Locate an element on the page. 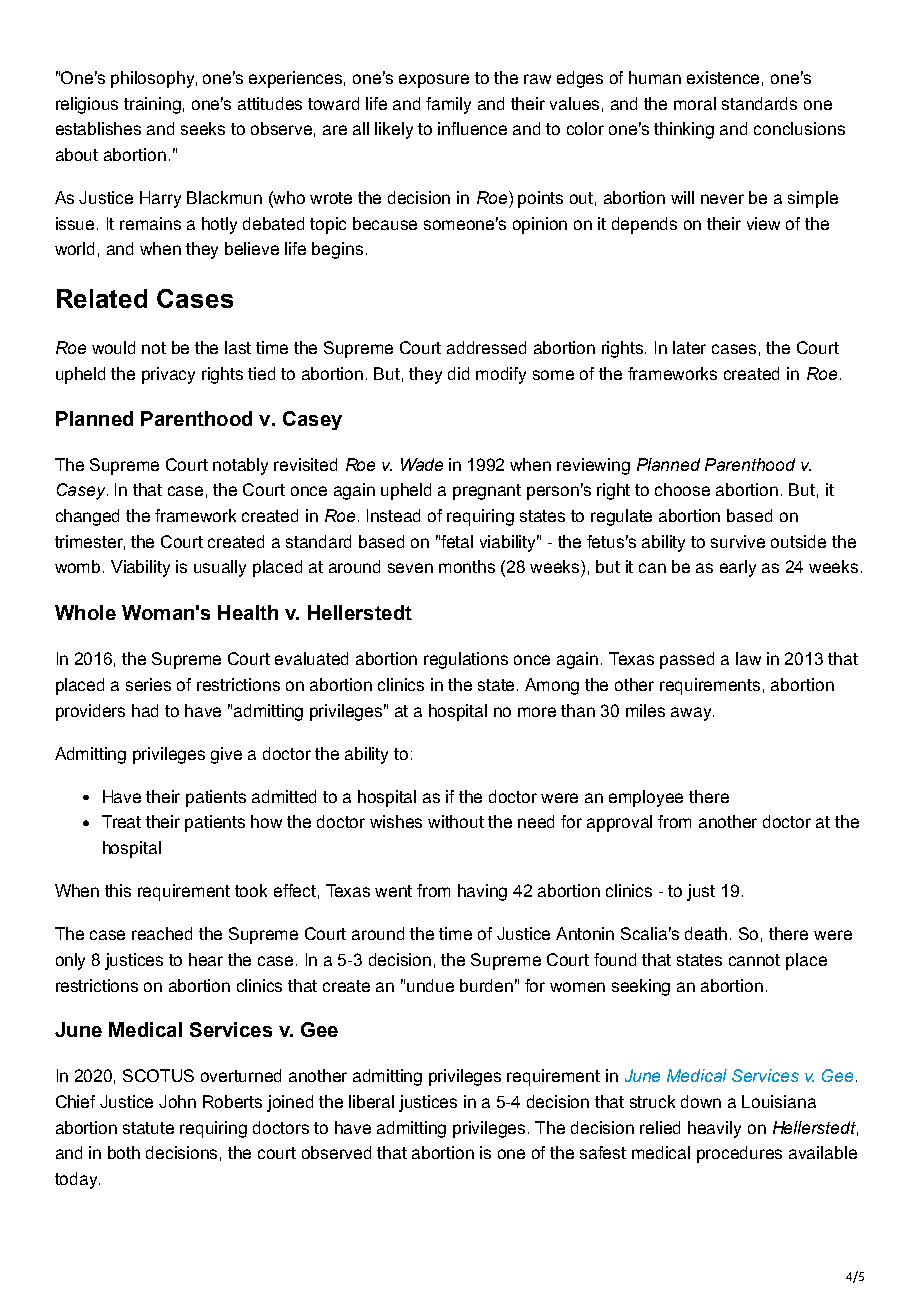  liberal is located at coordinates (371, 1101).
